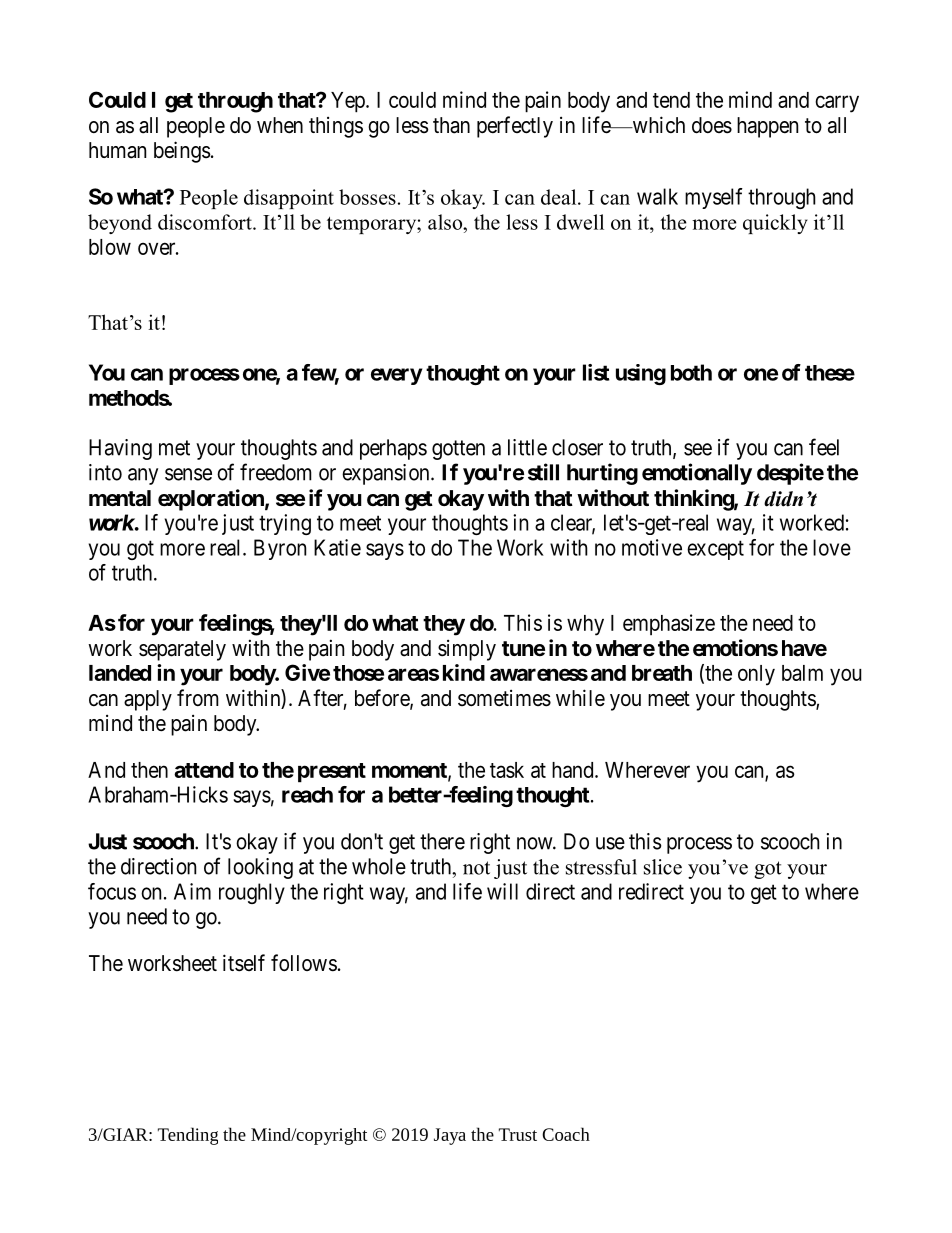  Describe the element at coordinates (756, 675) in the image. I see `only` at that location.
